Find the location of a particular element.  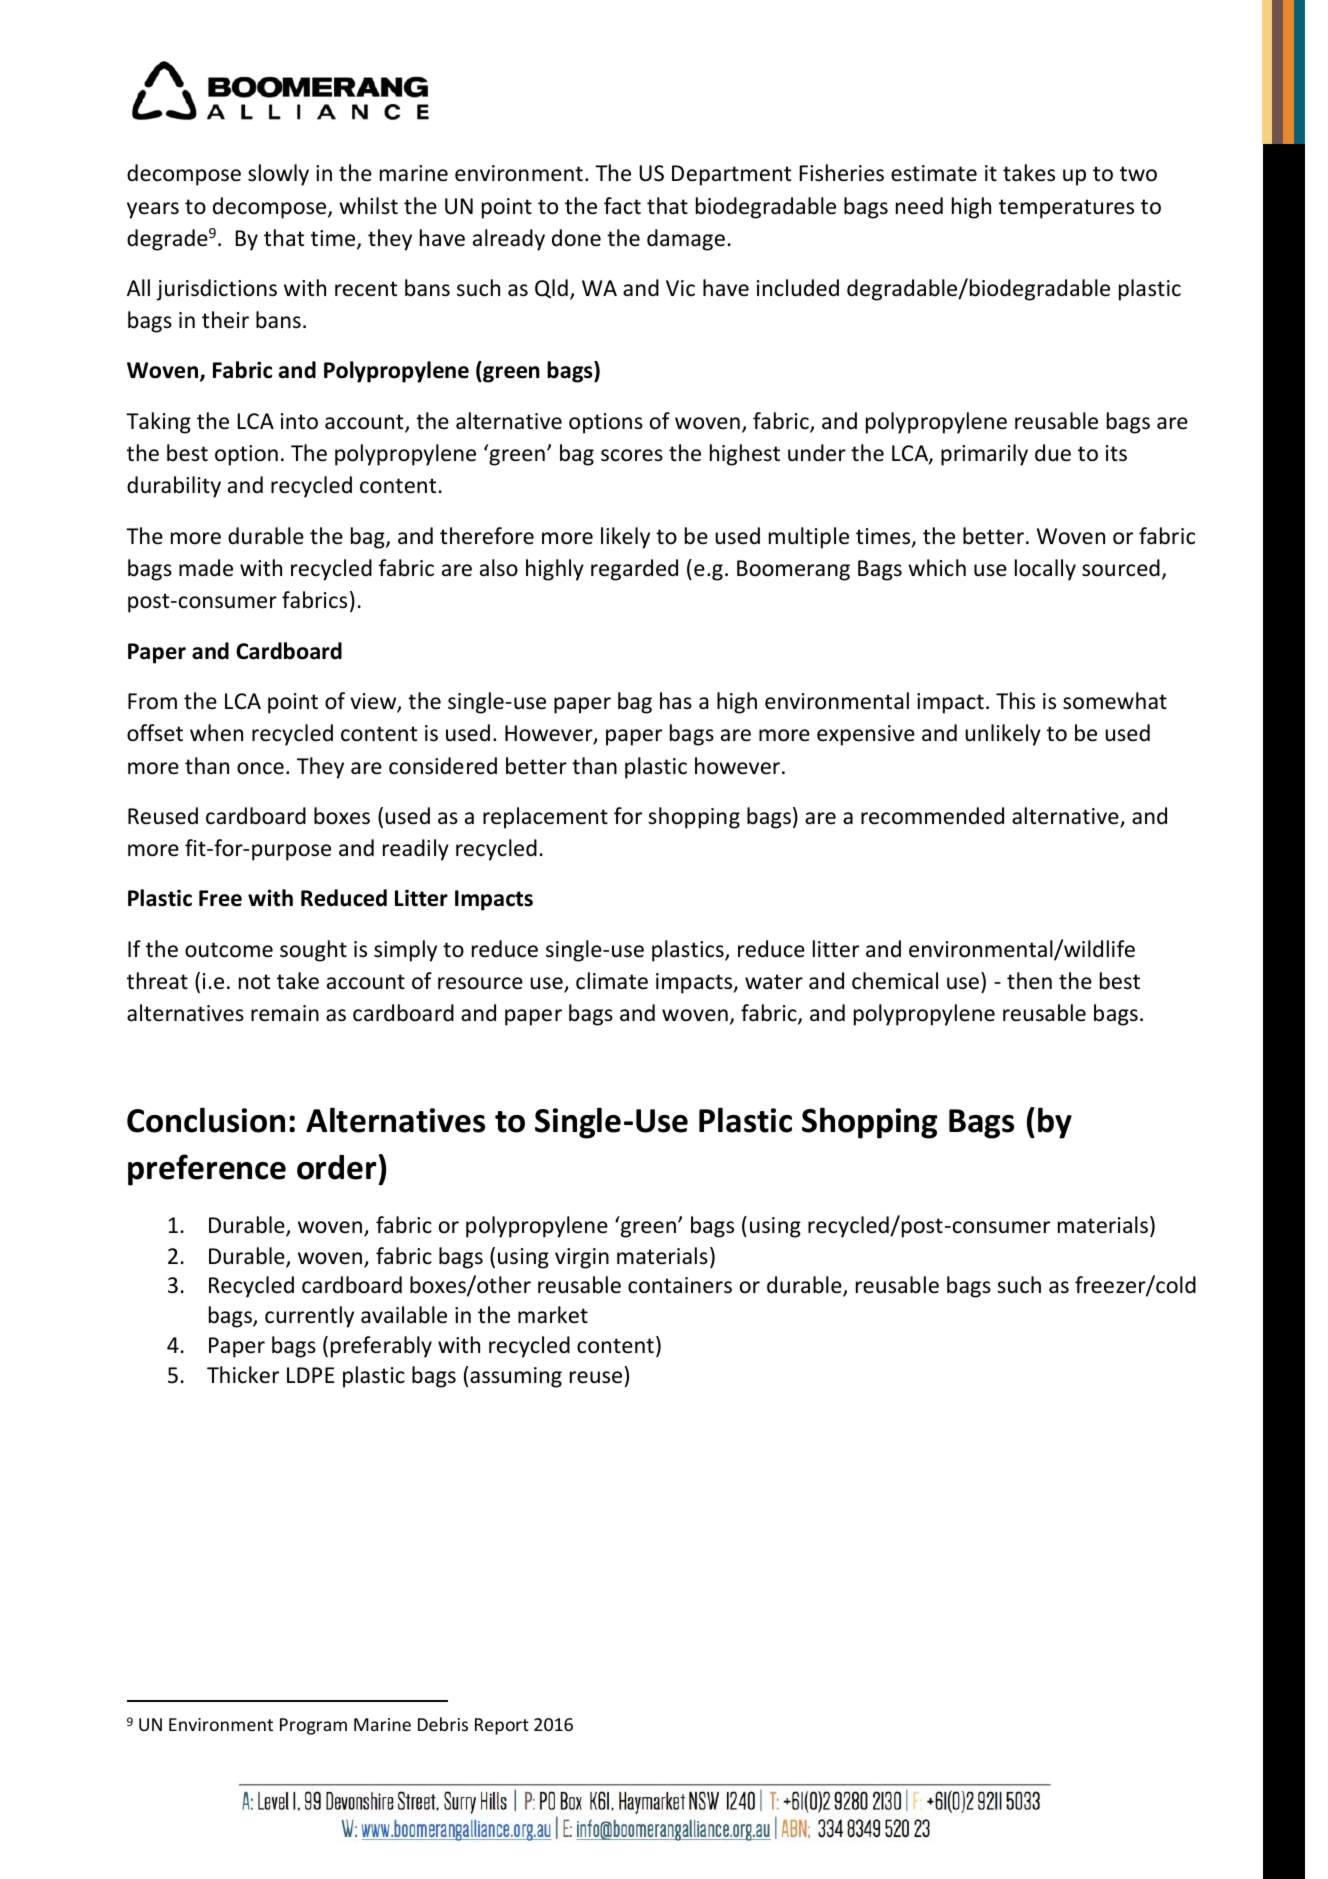

chemical is located at coordinates (895, 981).
